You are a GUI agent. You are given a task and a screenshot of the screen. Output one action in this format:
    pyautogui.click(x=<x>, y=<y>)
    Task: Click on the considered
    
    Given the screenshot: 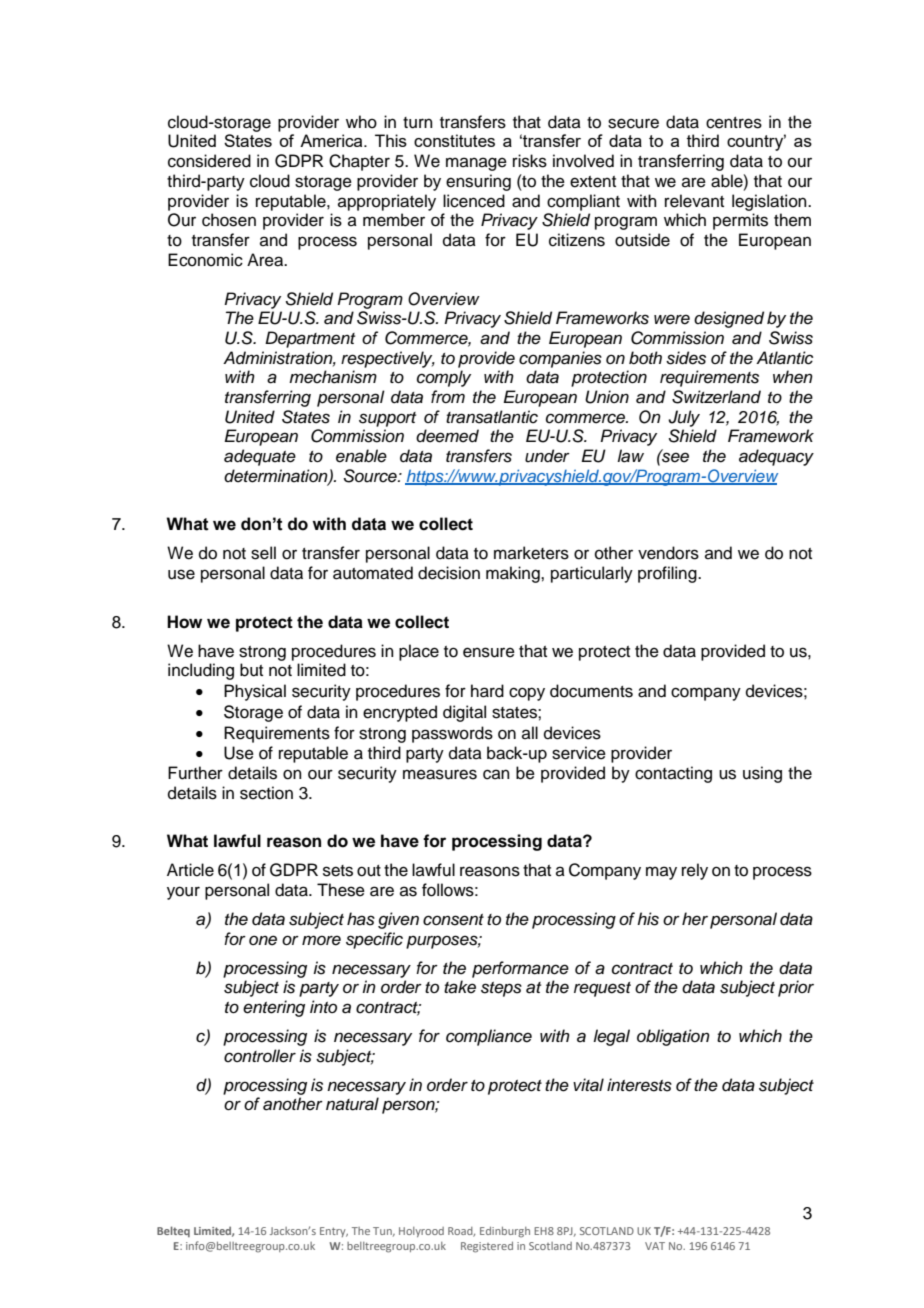 What is the action you would take?
    pyautogui.click(x=209, y=161)
